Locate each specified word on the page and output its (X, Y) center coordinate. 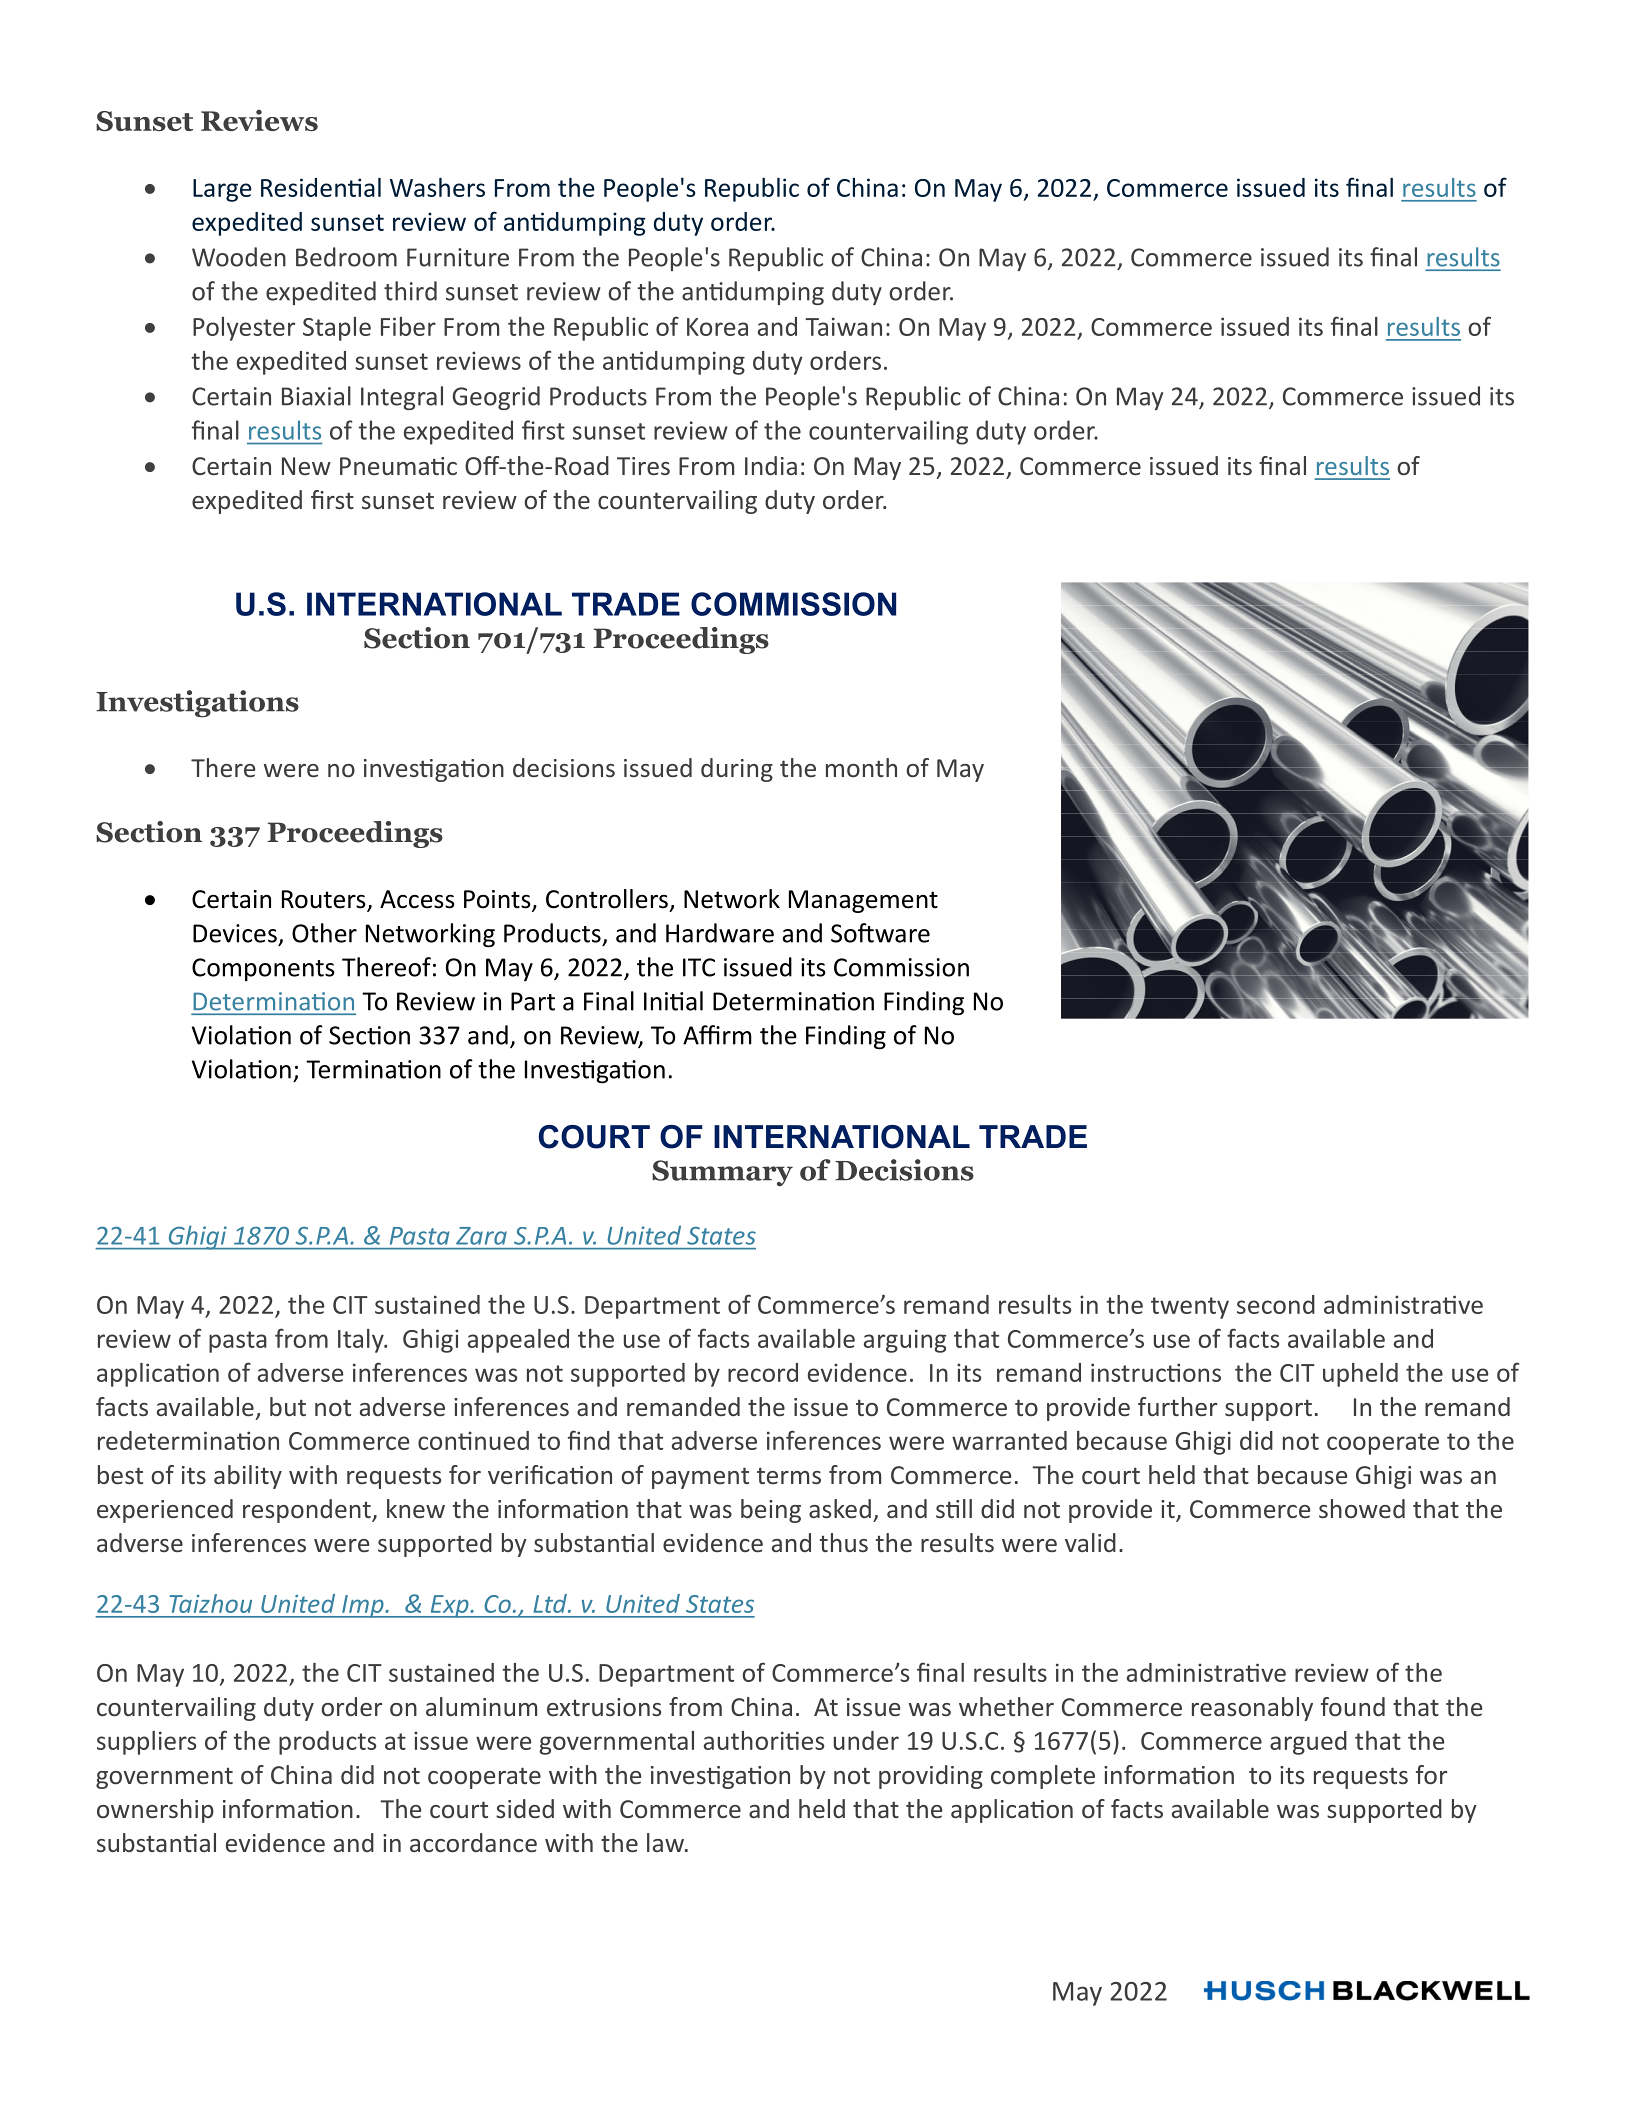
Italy (362, 1341)
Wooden (239, 257)
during (737, 770)
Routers (325, 900)
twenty (1190, 1308)
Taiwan (844, 326)
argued (1308, 1743)
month (861, 767)
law (666, 1842)
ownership (155, 1811)
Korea (717, 327)
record (763, 1372)
